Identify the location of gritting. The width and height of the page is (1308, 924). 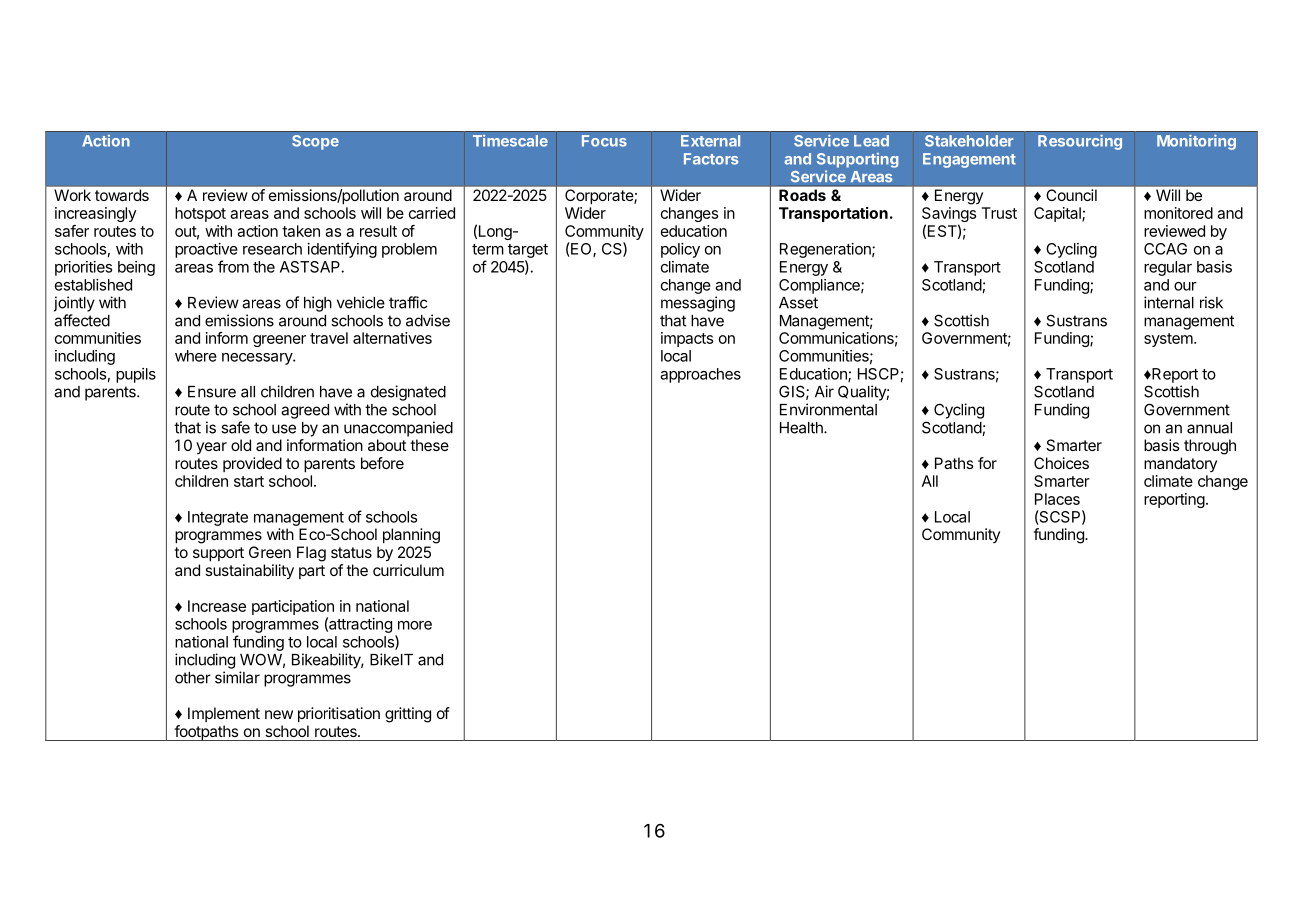
(408, 715).
